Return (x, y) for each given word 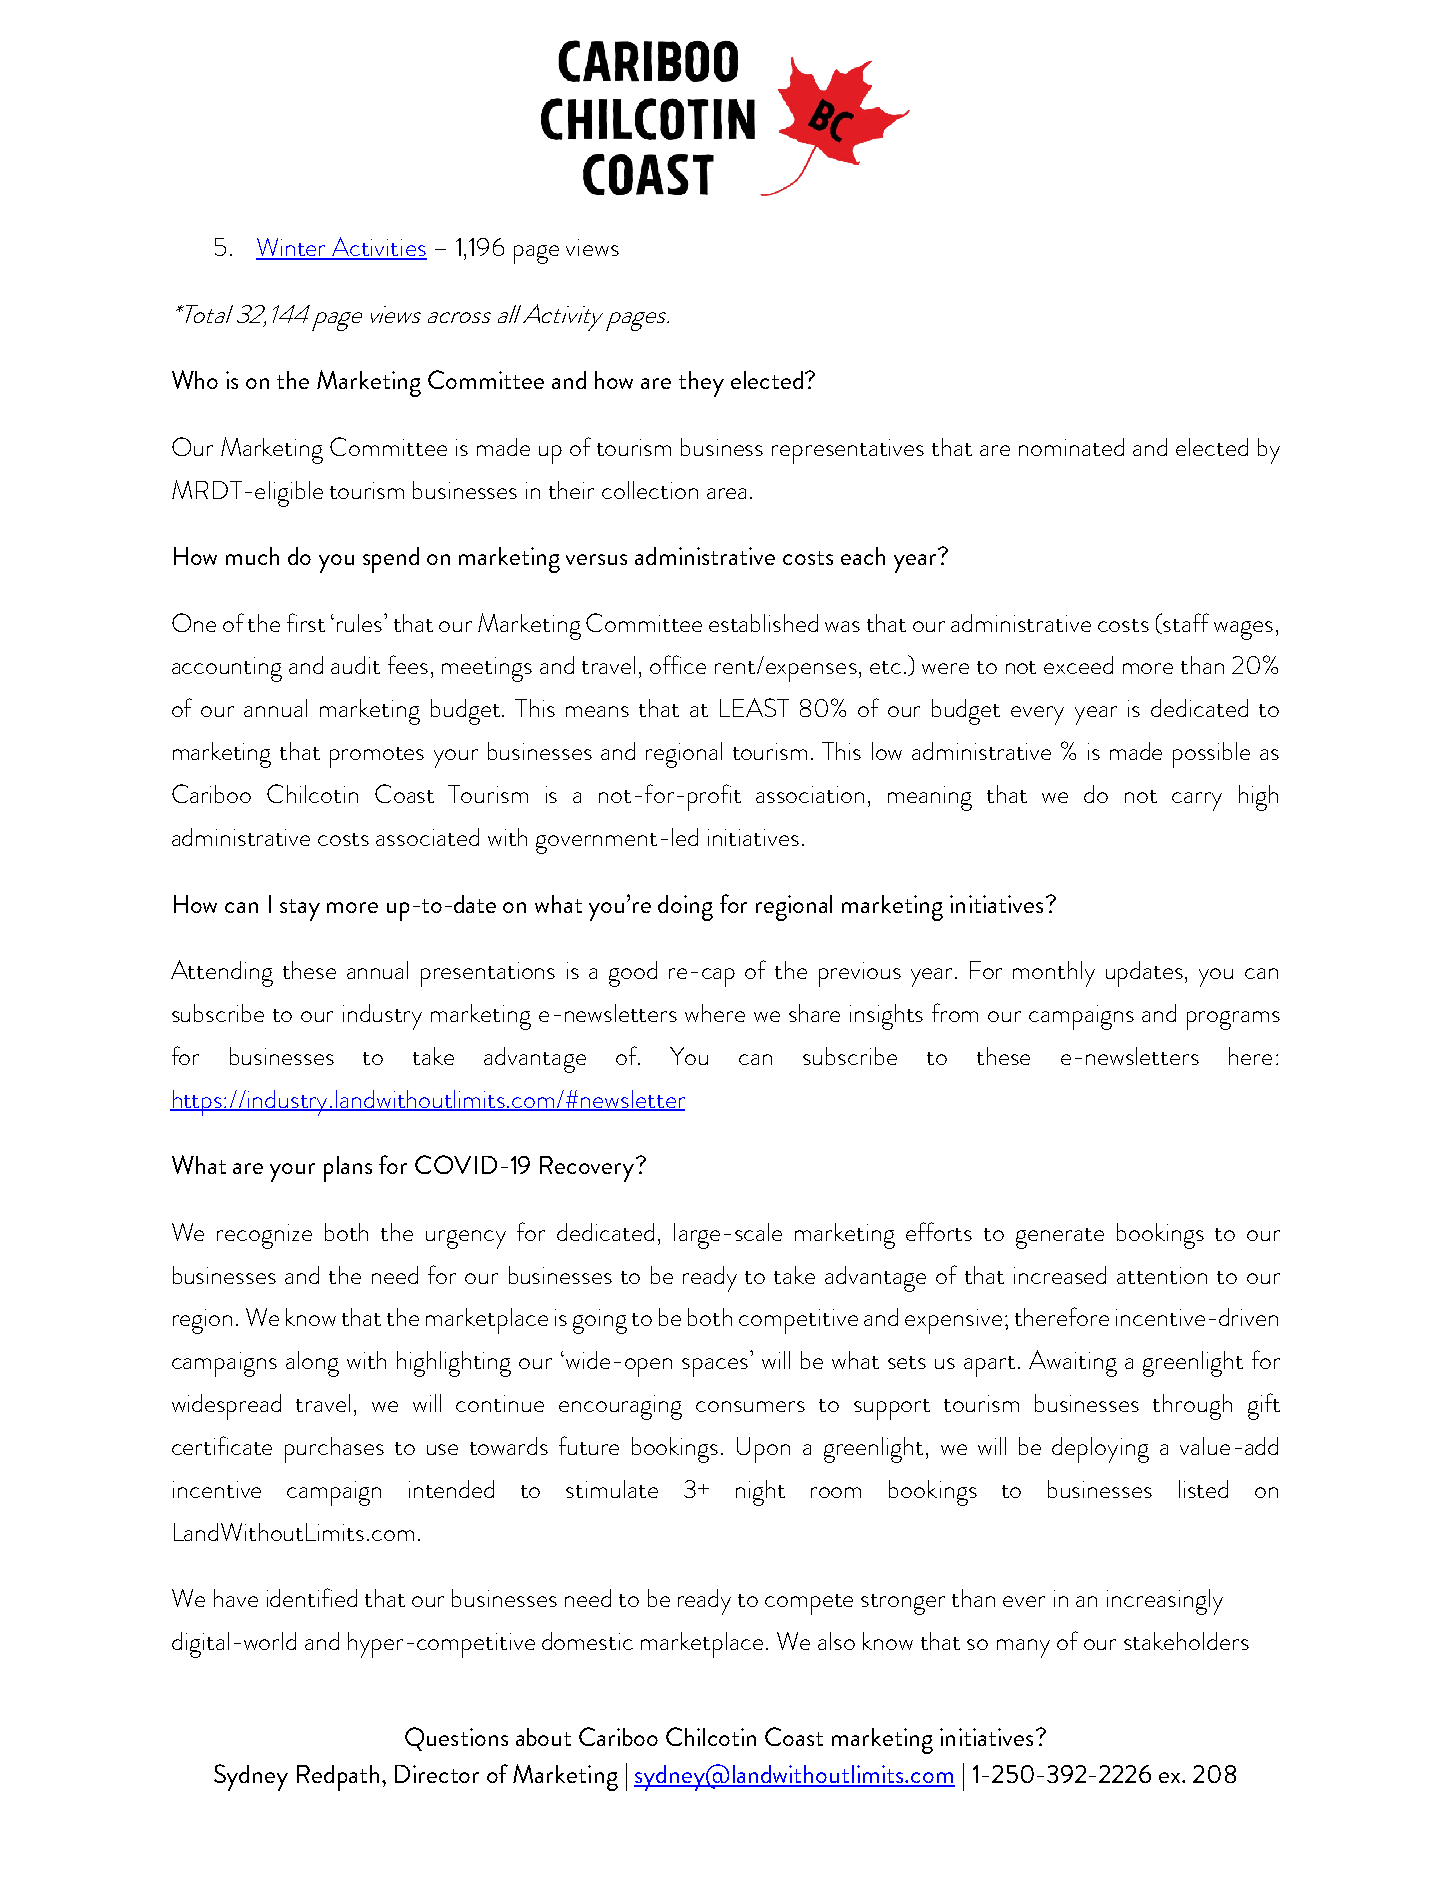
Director (437, 1774)
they (701, 384)
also (836, 1641)
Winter (292, 248)
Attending (222, 973)
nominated (1071, 447)
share (814, 1013)
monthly (1054, 974)
